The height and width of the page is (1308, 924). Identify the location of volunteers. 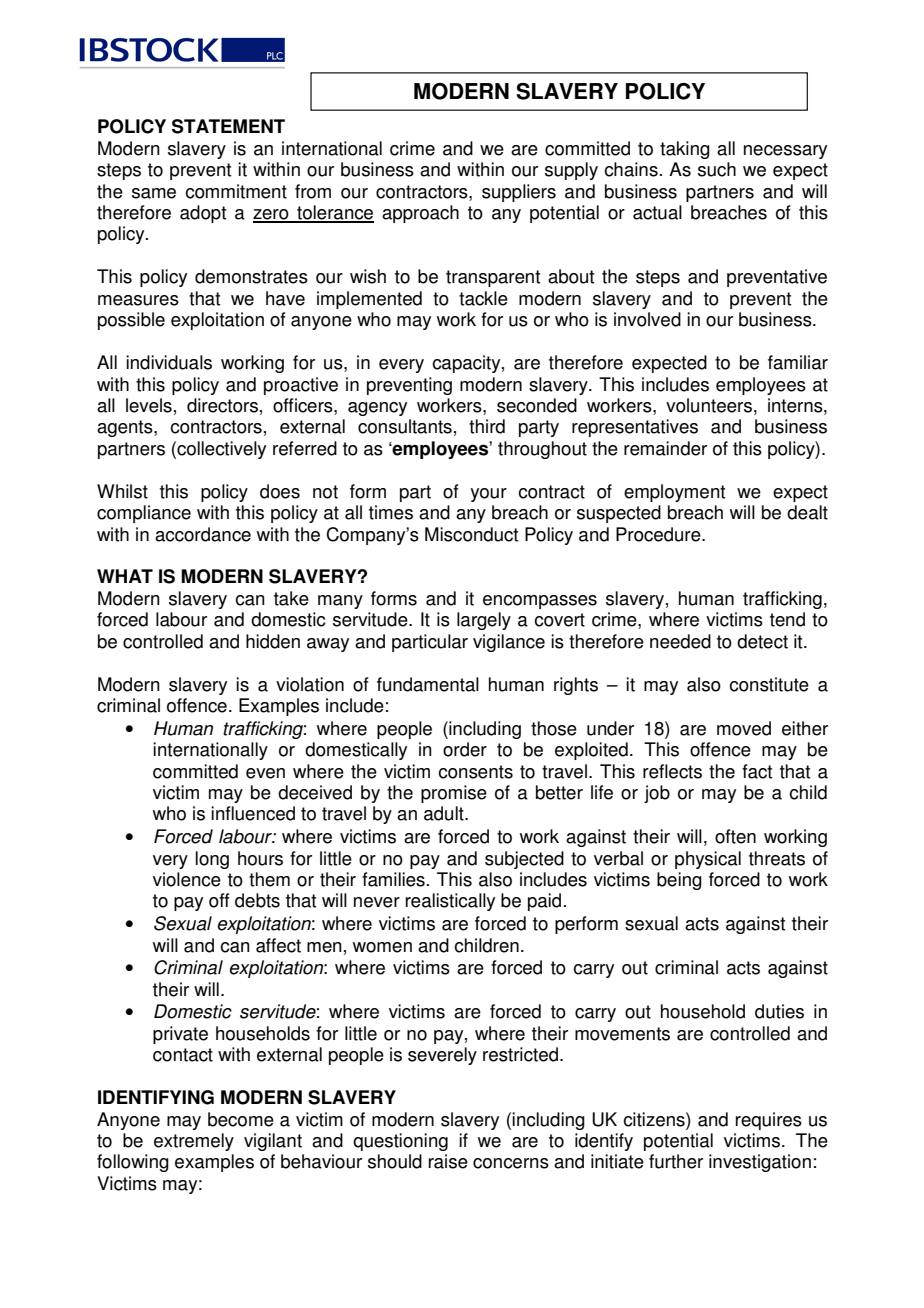
(709, 405).
